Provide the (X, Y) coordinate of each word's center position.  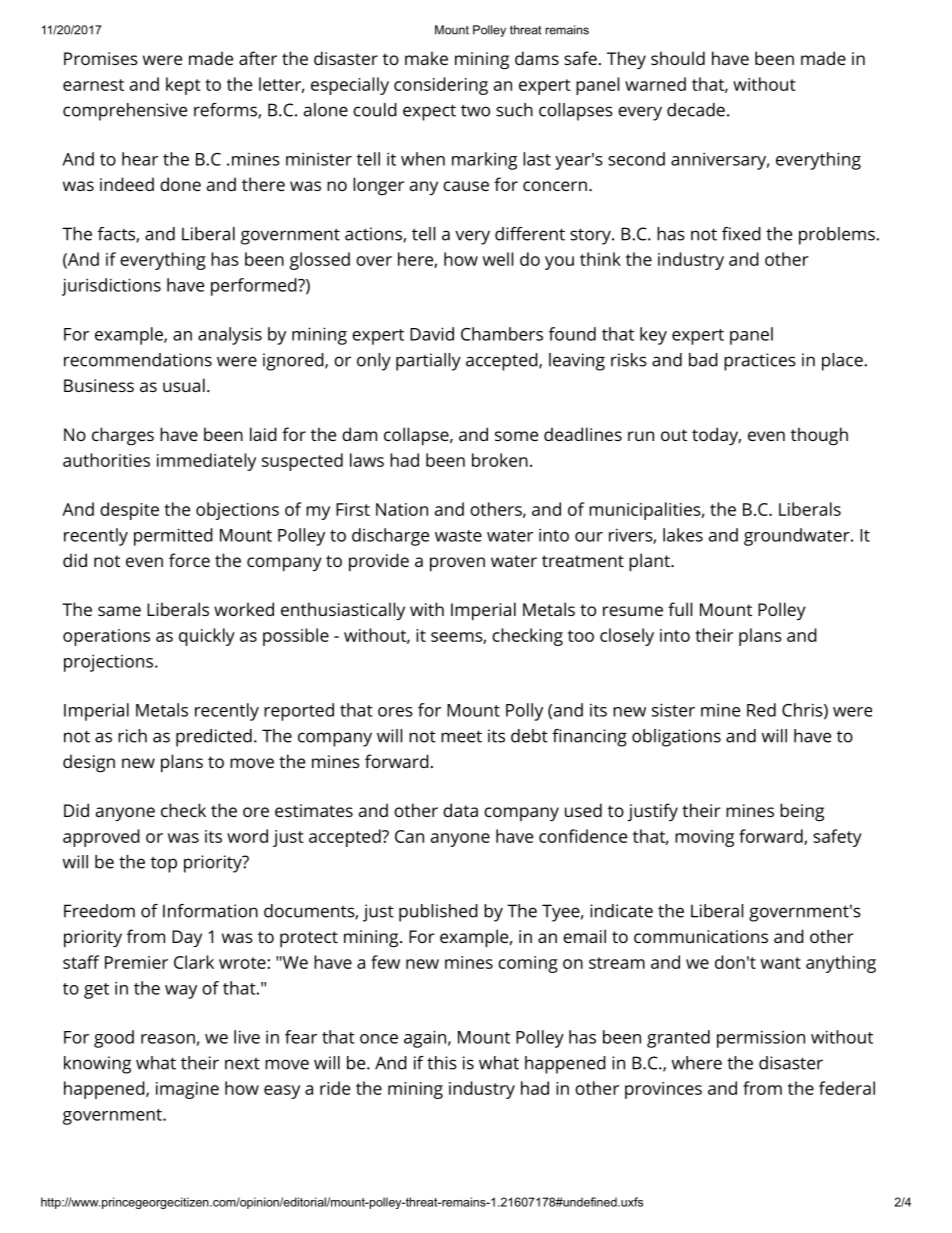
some (516, 436)
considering (441, 86)
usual (184, 385)
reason (168, 1039)
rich (132, 736)
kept (183, 86)
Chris (802, 710)
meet (461, 736)
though (819, 436)
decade (696, 110)
